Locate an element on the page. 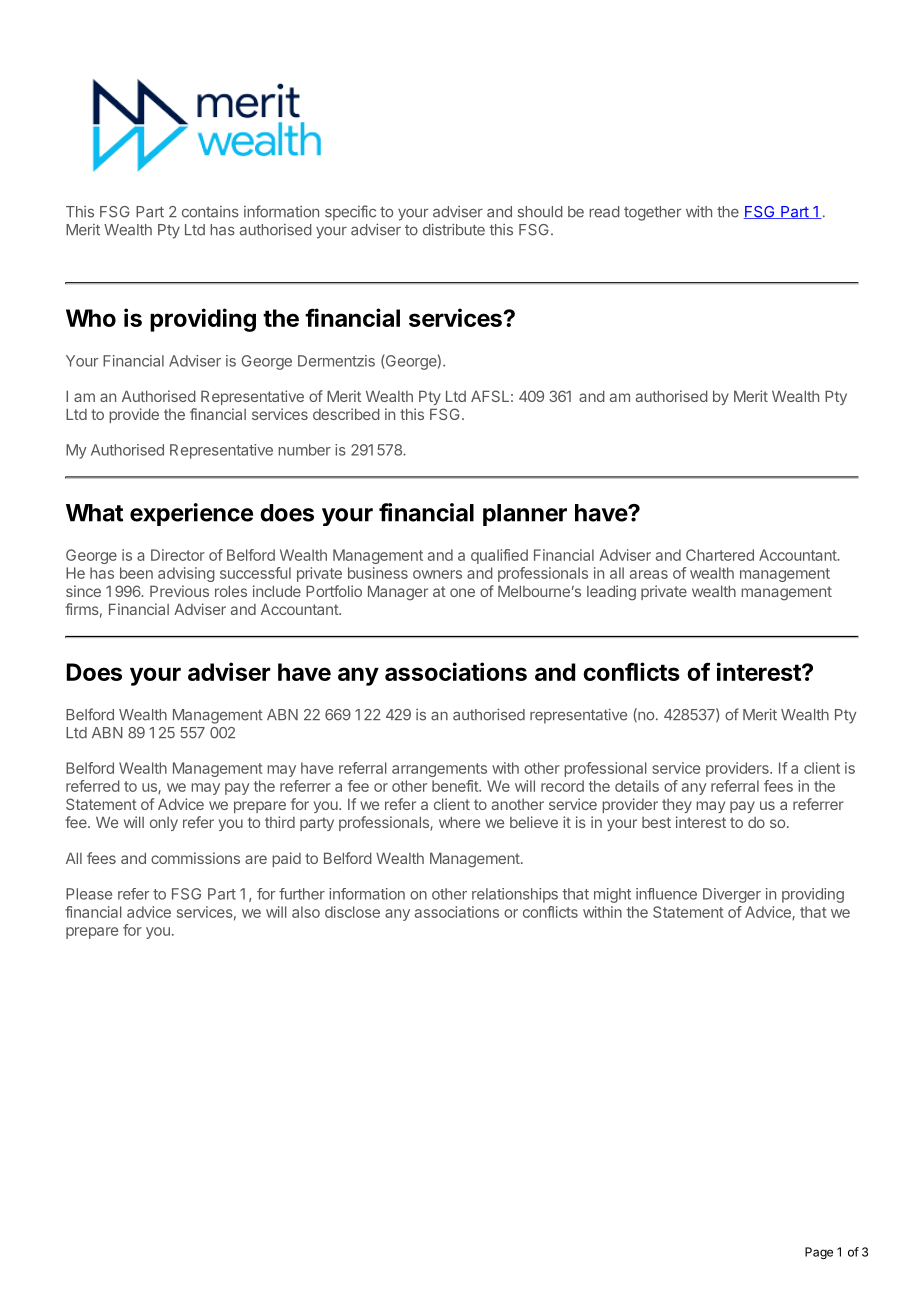  contains is located at coordinates (210, 212).
